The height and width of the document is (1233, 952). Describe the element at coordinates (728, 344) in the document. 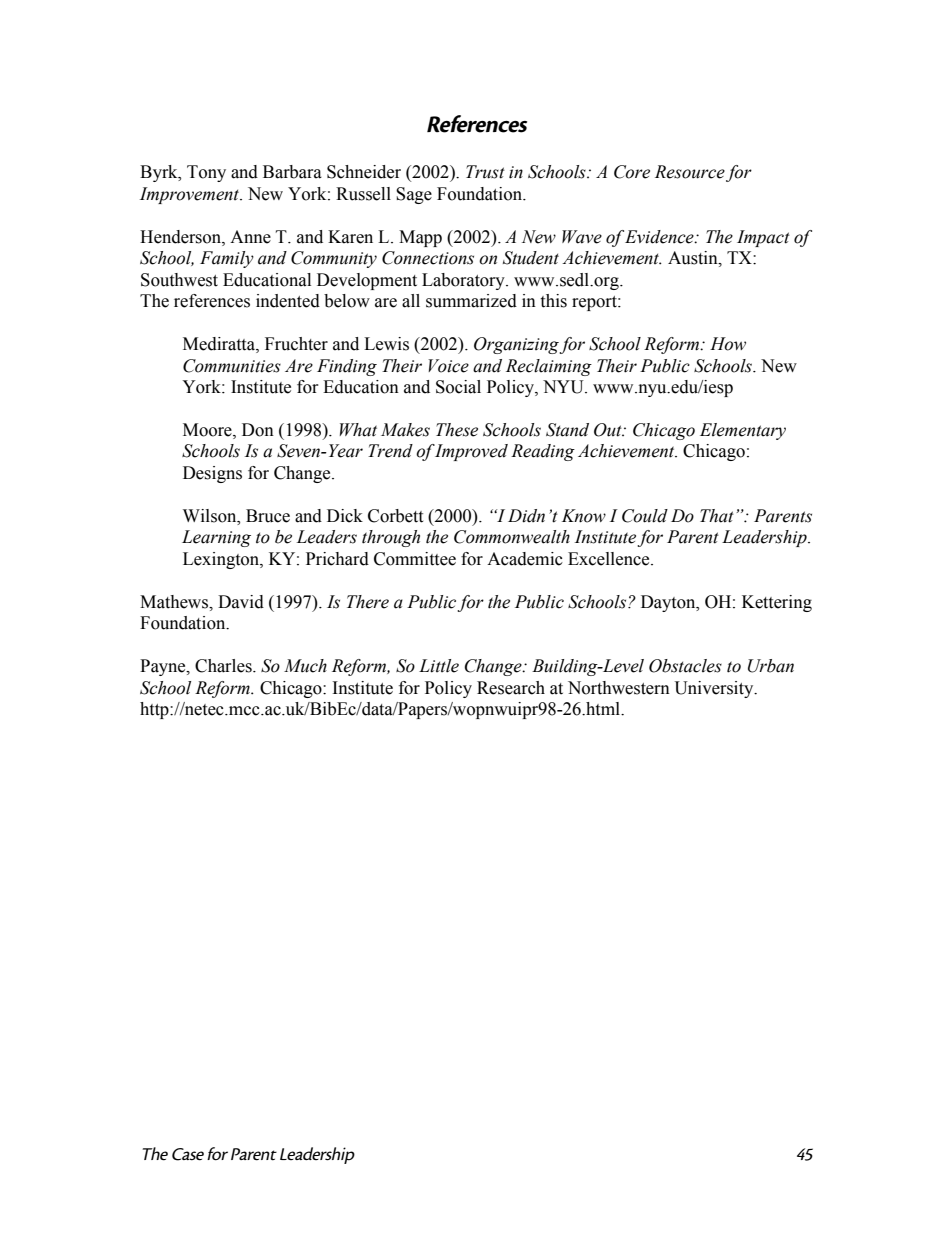

I see `How` at that location.
